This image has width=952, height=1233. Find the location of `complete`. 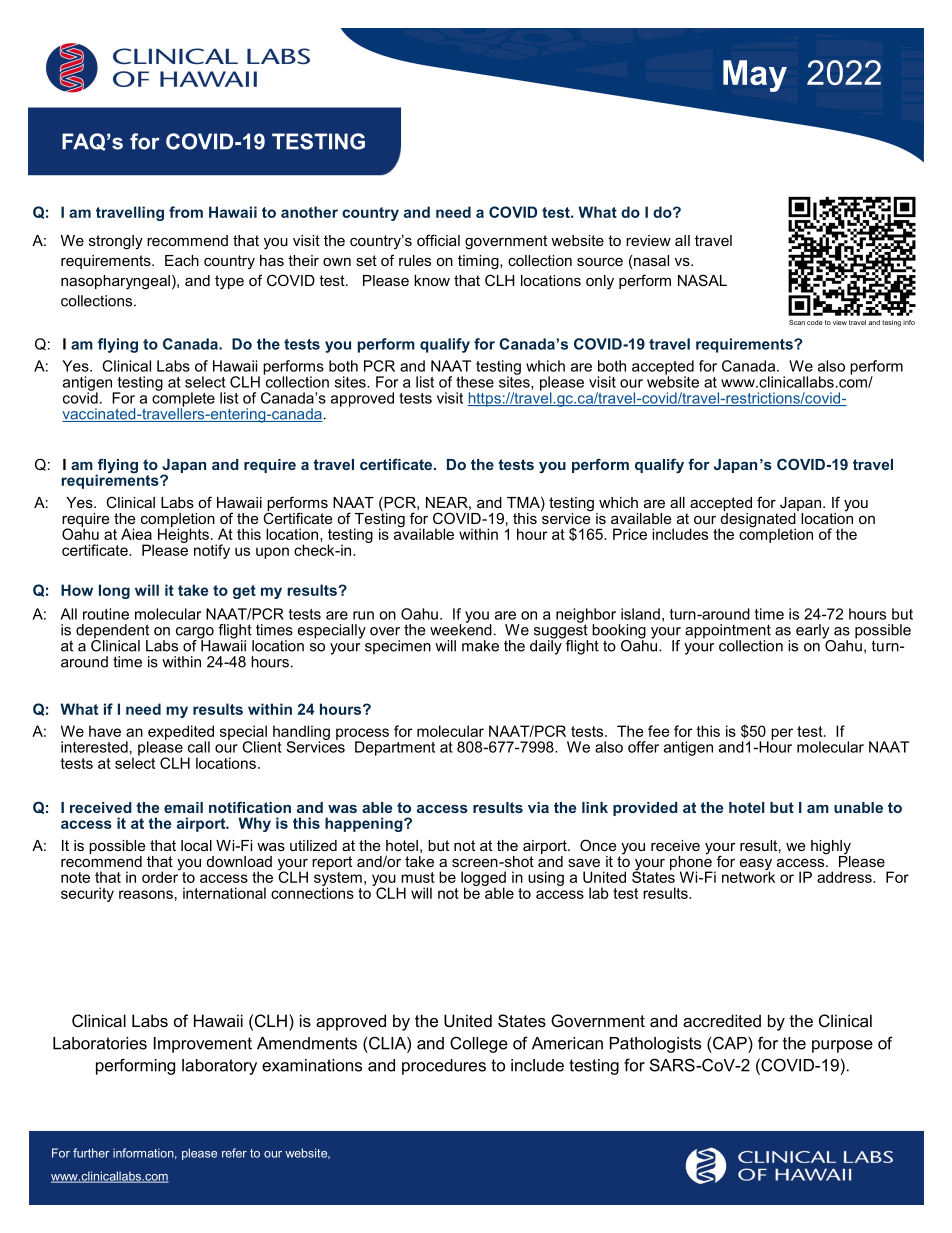

complete is located at coordinates (183, 399).
